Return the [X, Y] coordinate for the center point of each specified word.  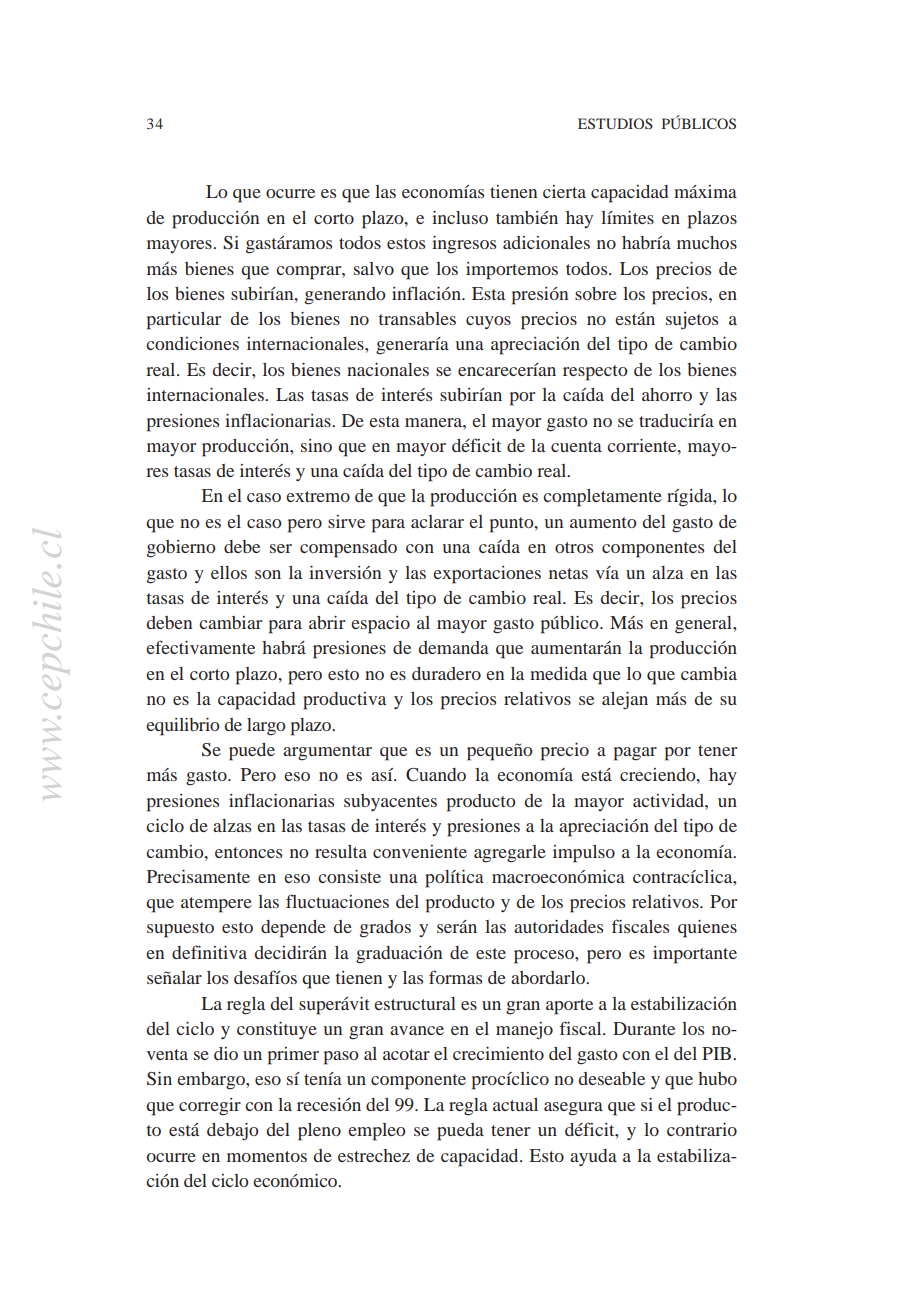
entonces [248, 852]
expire [627, 556]
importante [695, 955]
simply [505, 556]
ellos [229, 572]
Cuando [436, 775]
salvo [374, 268]
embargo [212, 1081]
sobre [596, 293]
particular [184, 321]
